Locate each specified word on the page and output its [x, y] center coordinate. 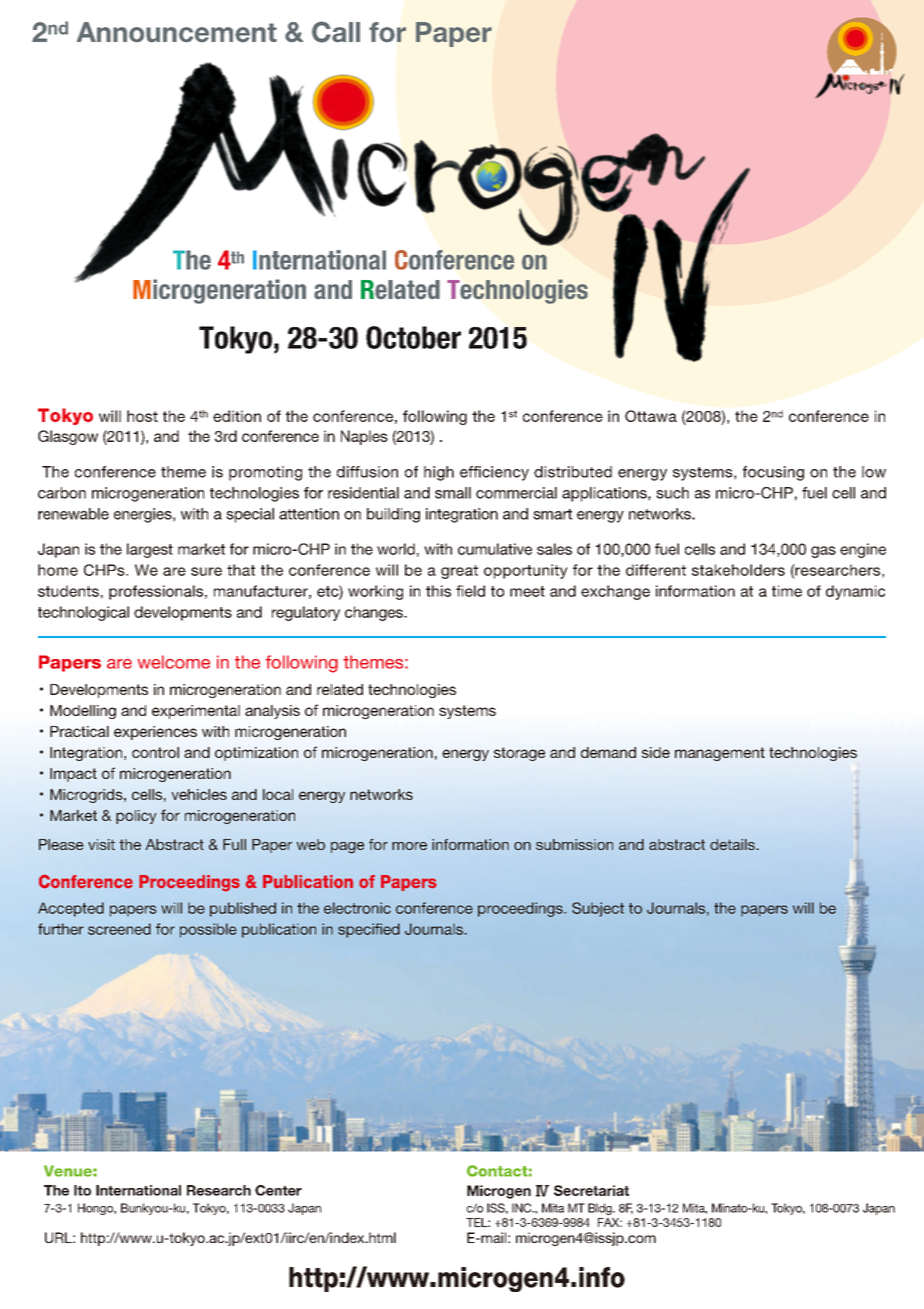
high [439, 473]
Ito [82, 1190]
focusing [773, 473]
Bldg [601, 1209]
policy [136, 817]
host [142, 416]
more [409, 846]
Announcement [177, 32]
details [733, 844]
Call [336, 32]
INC [523, 1208]
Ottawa [651, 416]
